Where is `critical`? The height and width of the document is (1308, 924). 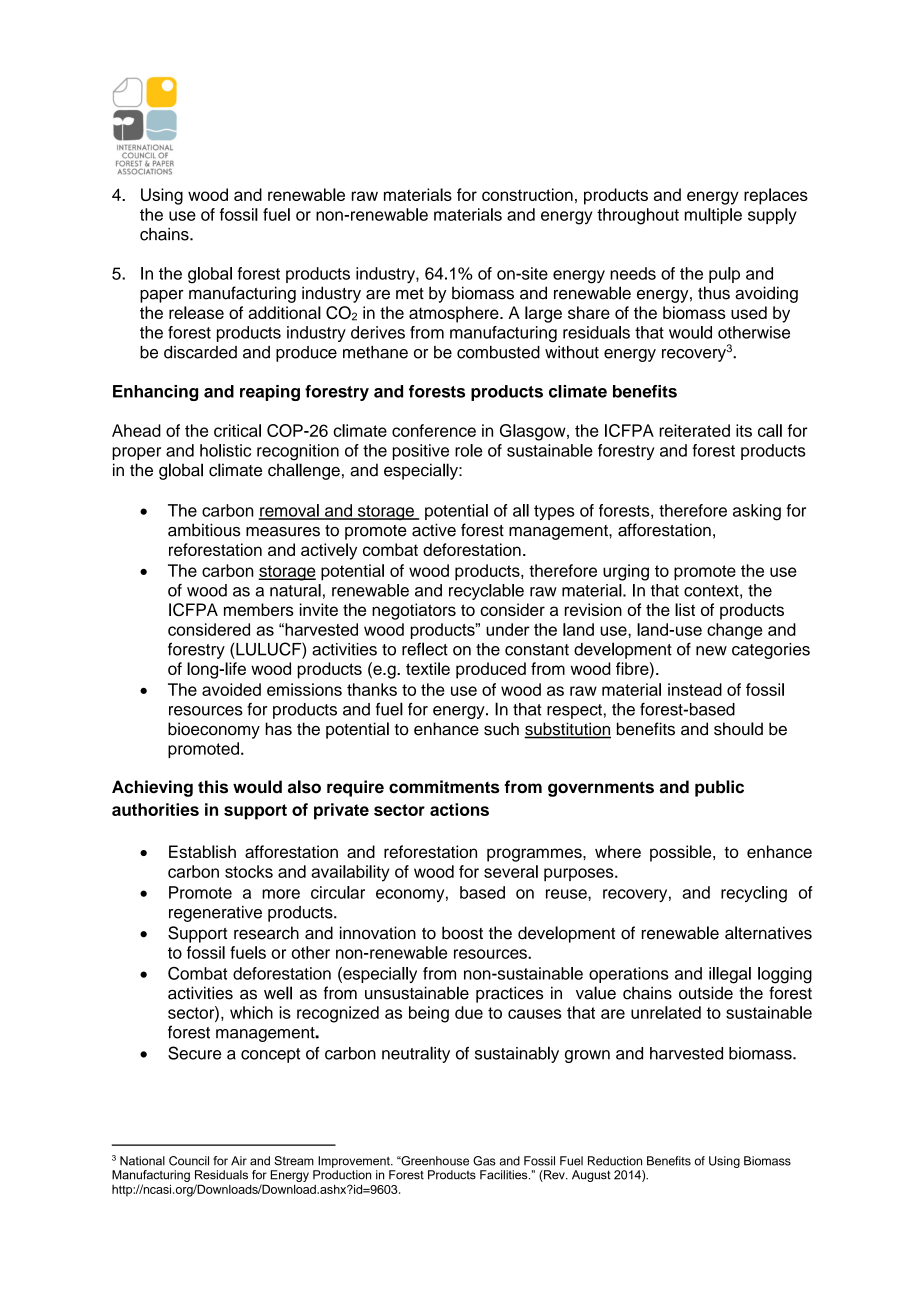 critical is located at coordinates (237, 430).
